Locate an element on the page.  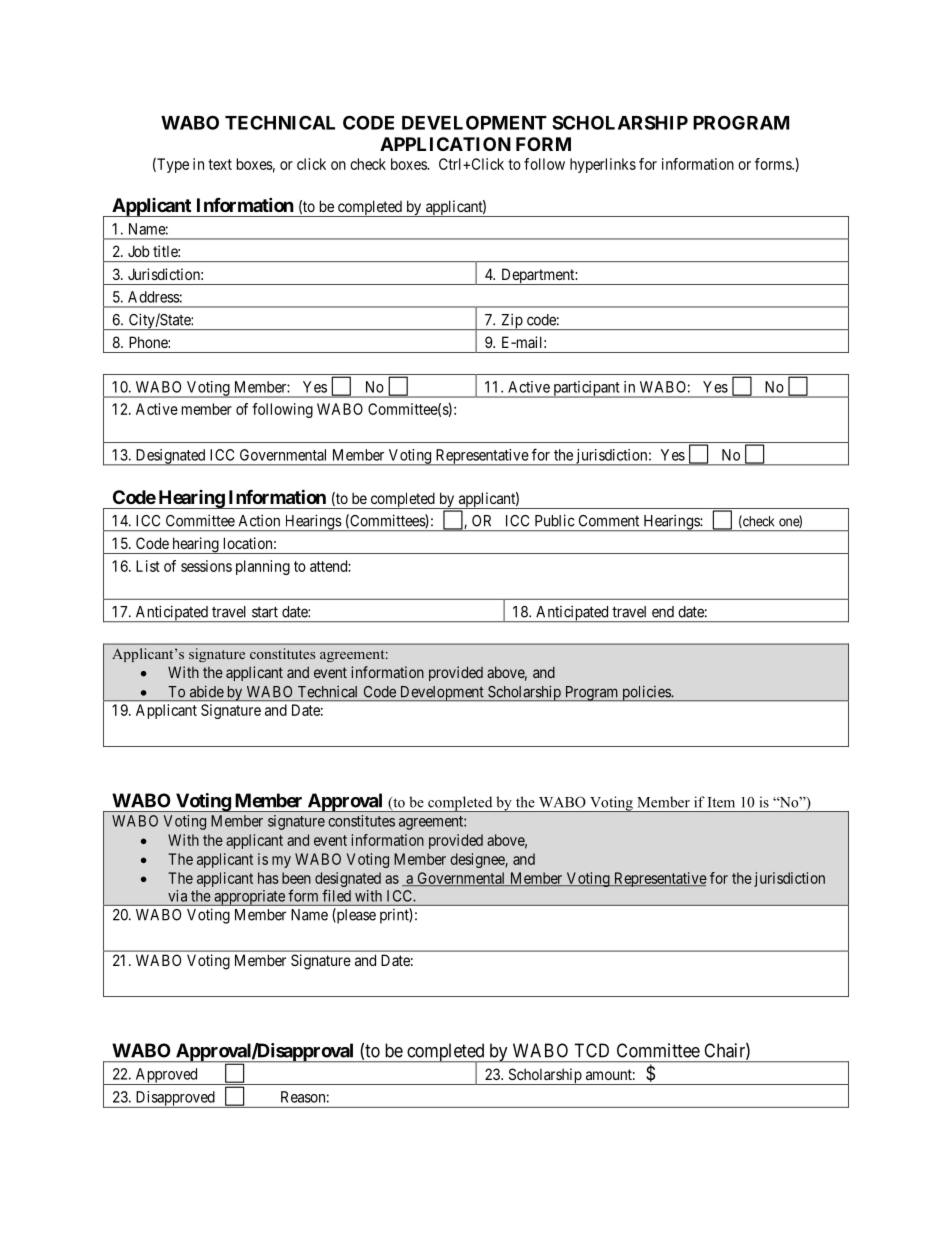
Item is located at coordinates (721, 802).
